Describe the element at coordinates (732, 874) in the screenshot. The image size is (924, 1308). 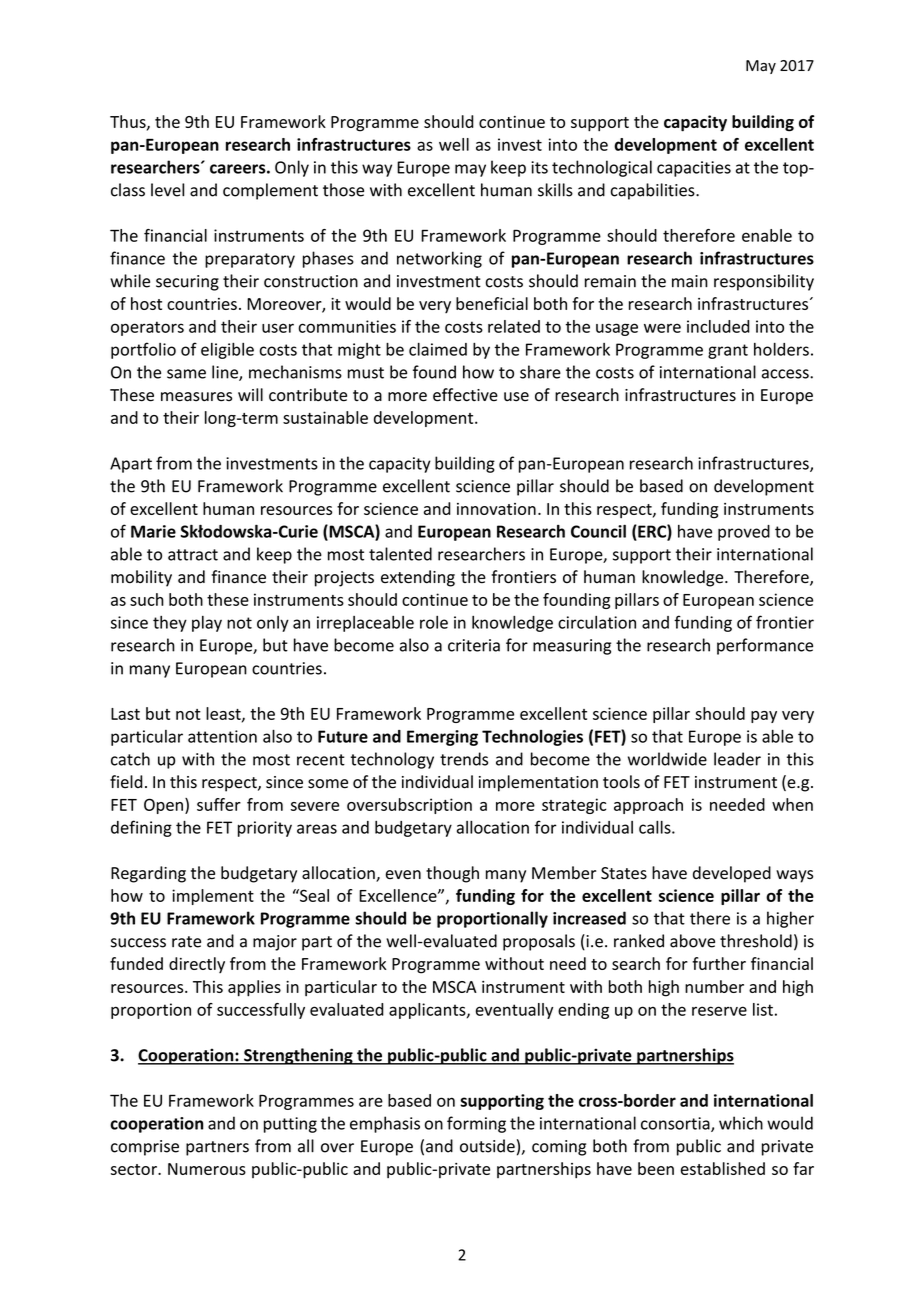
I see `developed` at that location.
